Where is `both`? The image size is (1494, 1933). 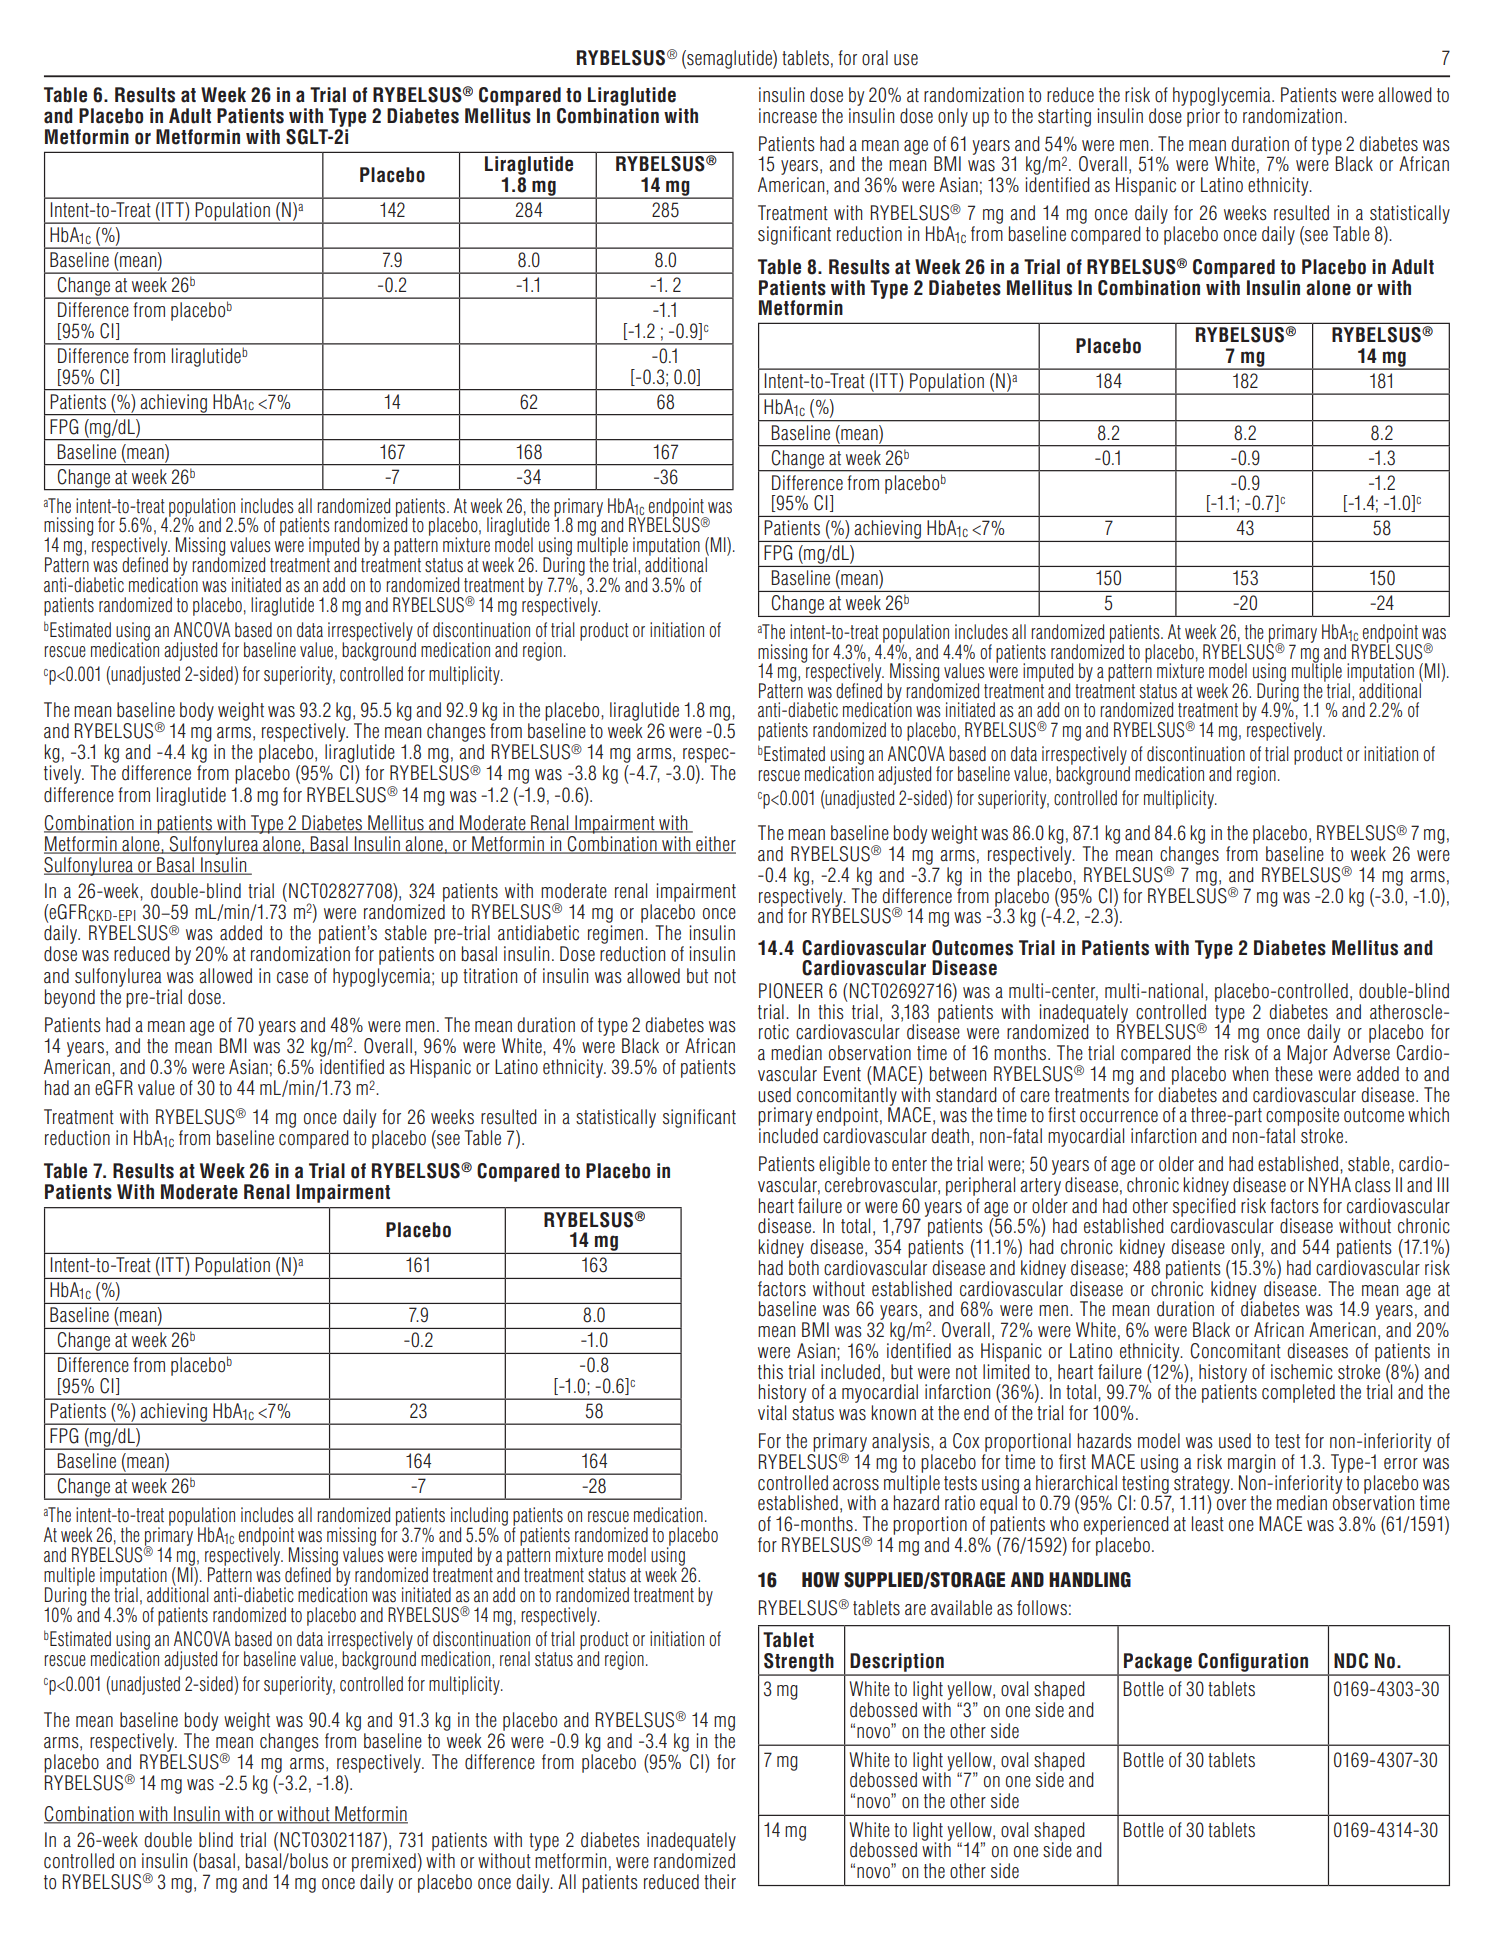 both is located at coordinates (804, 1268).
